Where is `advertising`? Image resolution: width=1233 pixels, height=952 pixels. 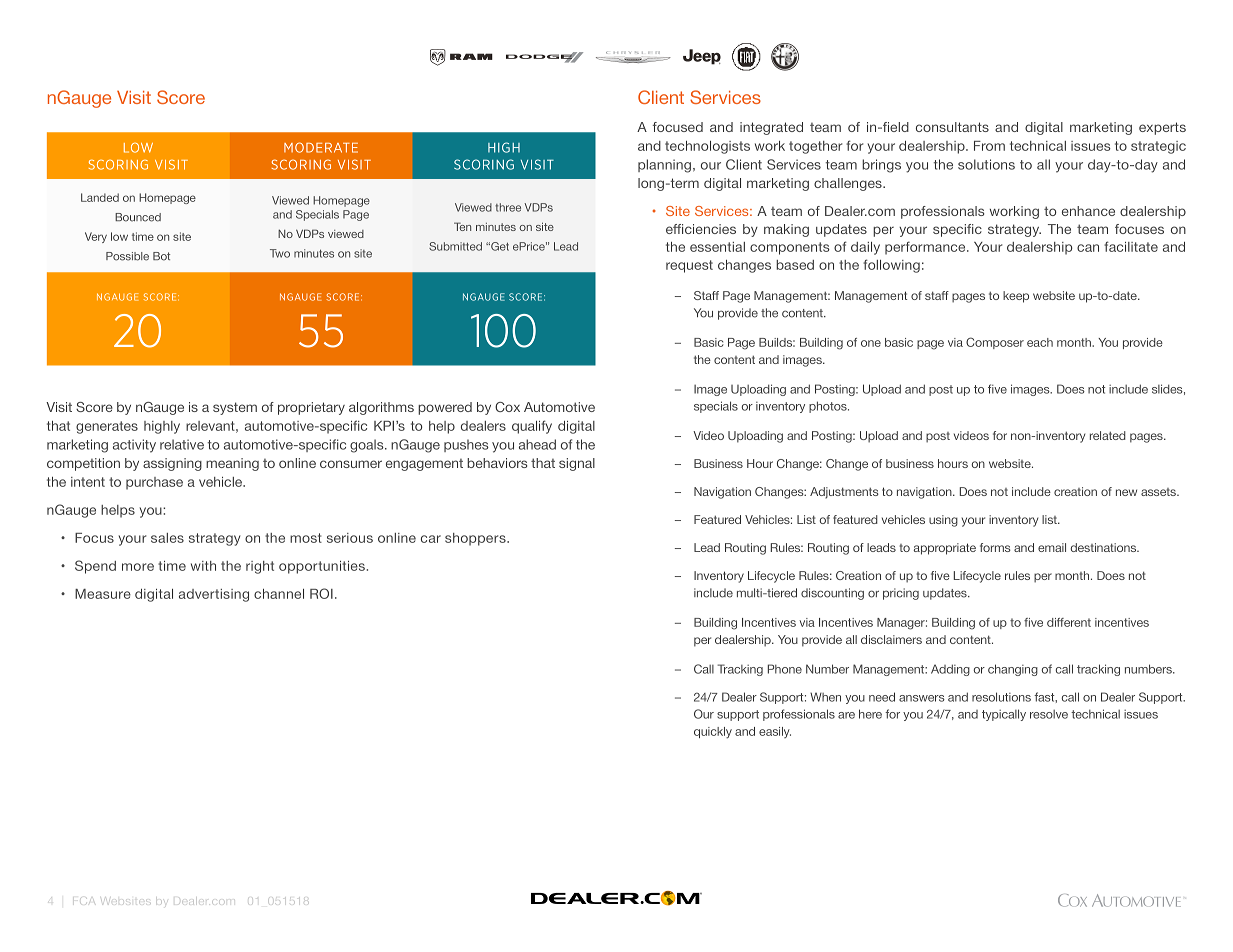
advertising is located at coordinates (214, 595).
